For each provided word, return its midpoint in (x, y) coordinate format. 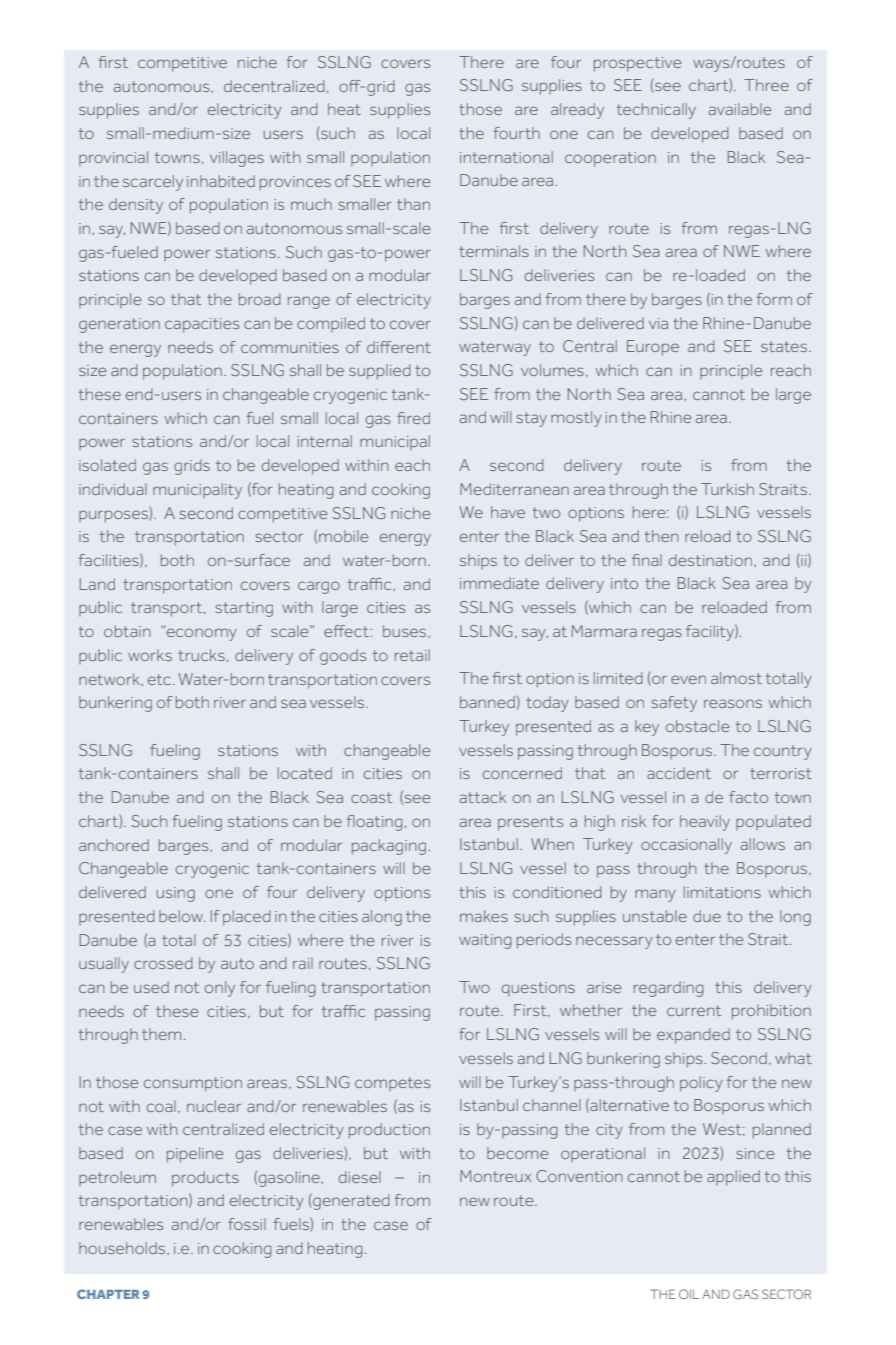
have (508, 512)
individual (113, 489)
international (506, 157)
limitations (722, 892)
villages (237, 159)
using (176, 894)
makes (484, 916)
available (740, 109)
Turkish (727, 489)
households (123, 1248)
